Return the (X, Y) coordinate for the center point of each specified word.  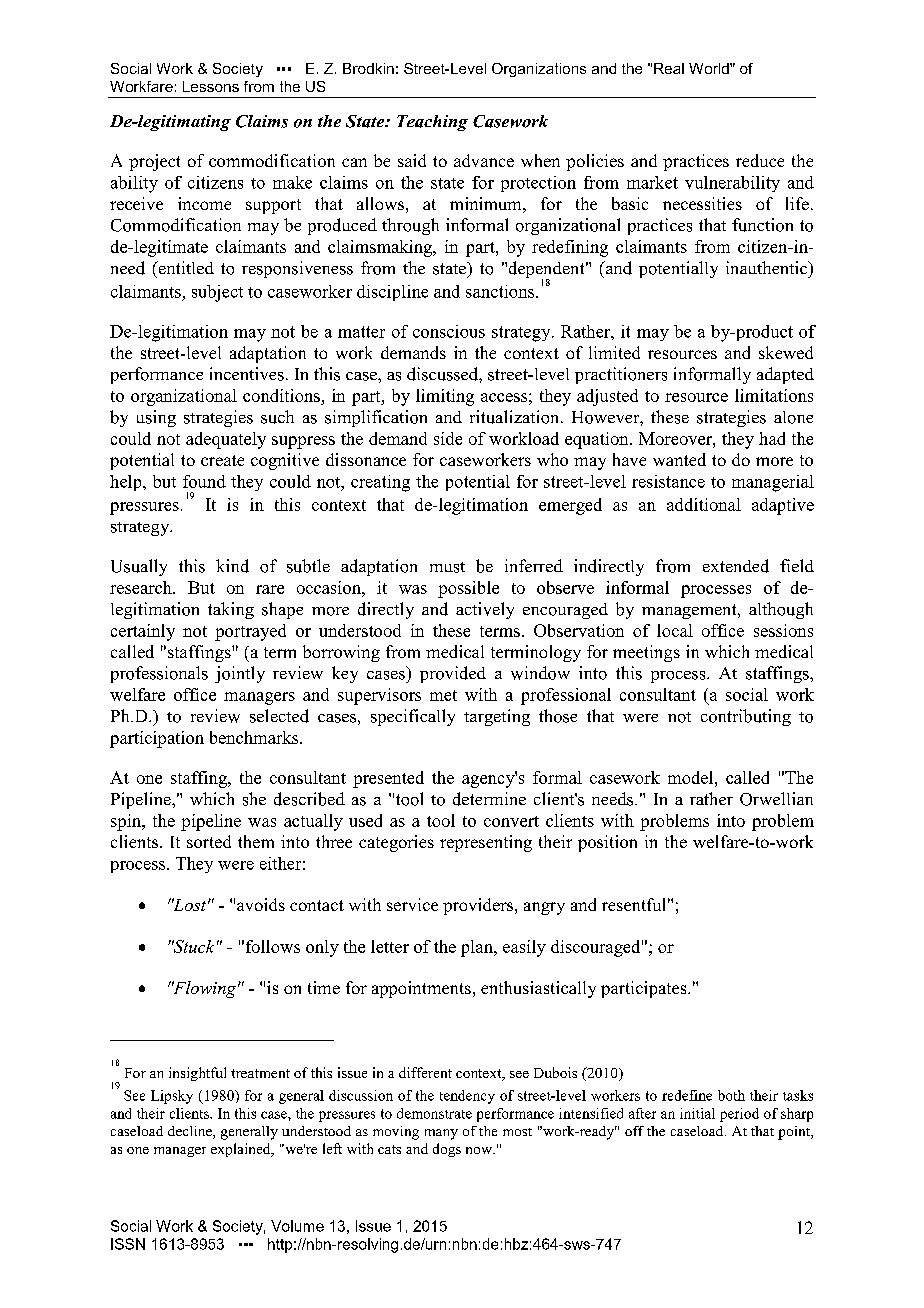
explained (242, 1150)
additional (704, 504)
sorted (209, 841)
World (710, 68)
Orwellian (776, 799)
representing (486, 843)
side (448, 438)
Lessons (211, 86)
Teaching (432, 123)
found (204, 481)
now (480, 1150)
